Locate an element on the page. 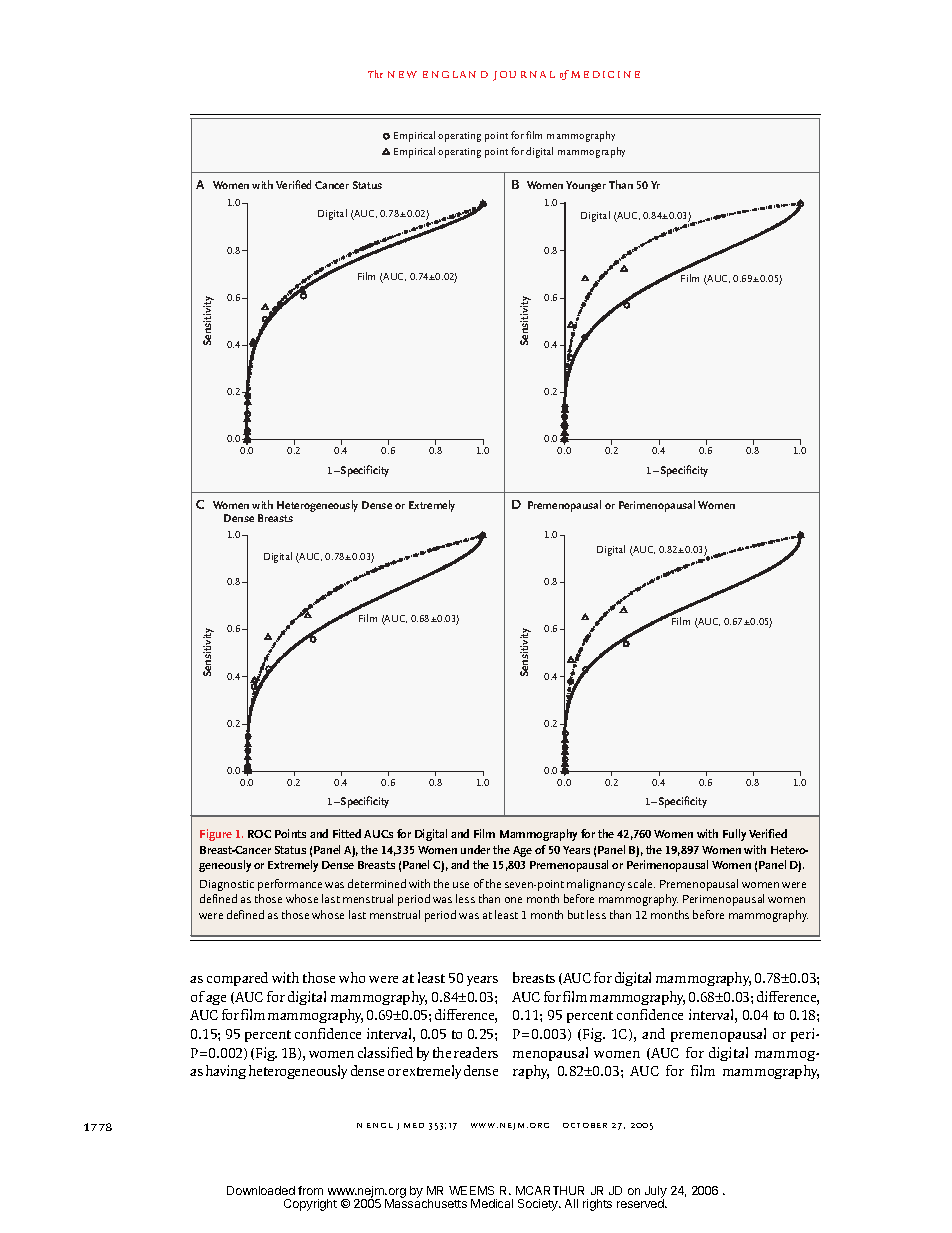 This page has height=1233, width=952. ROC is located at coordinates (259, 834).
